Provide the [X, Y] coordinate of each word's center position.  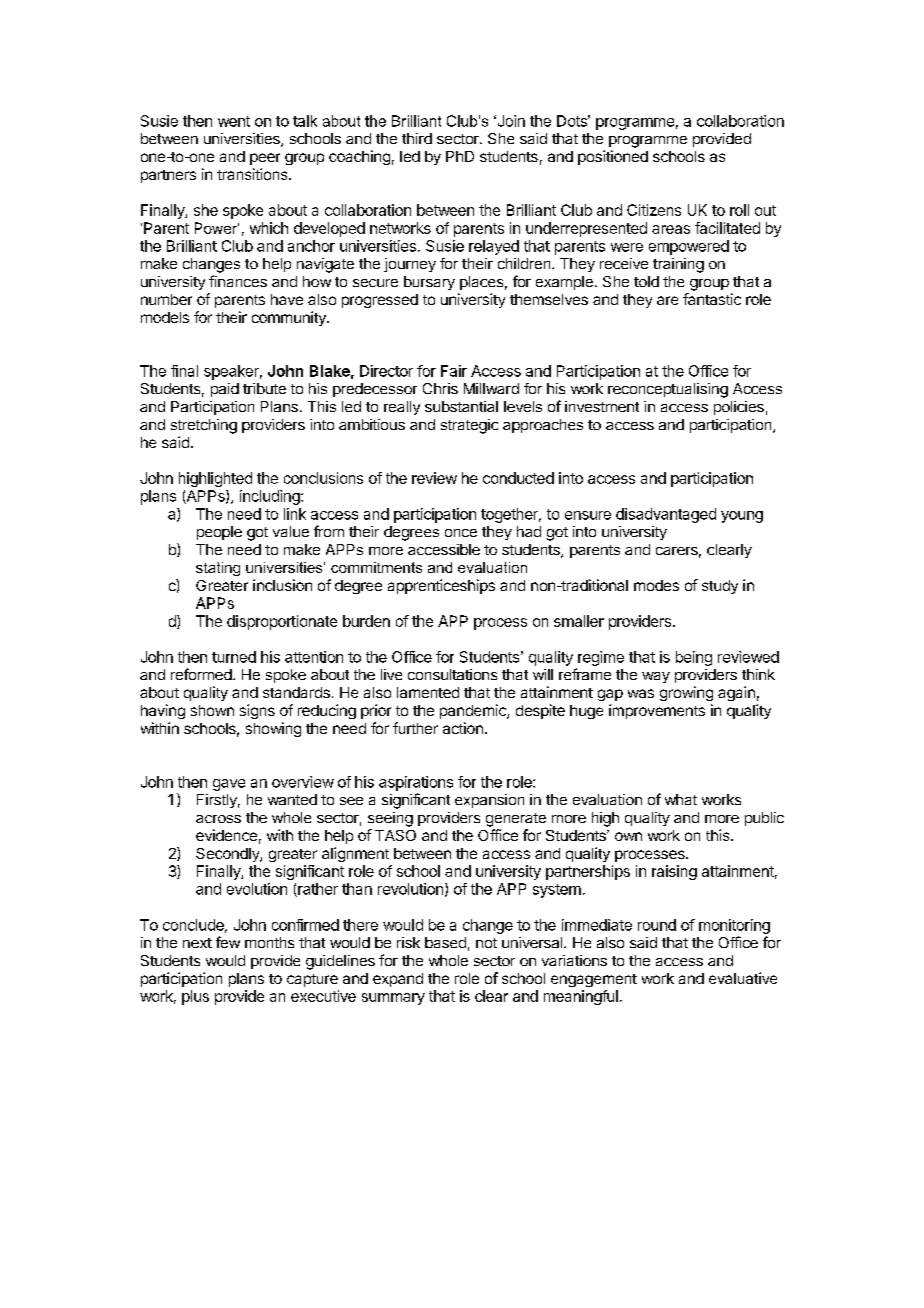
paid [225, 390]
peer [265, 159]
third [417, 138]
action [463, 728]
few [228, 942]
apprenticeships [441, 586]
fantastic [712, 299]
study [720, 587]
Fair [454, 371]
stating [218, 569]
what [681, 799]
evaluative [743, 978]
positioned [613, 157]
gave [229, 785]
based [445, 942]
